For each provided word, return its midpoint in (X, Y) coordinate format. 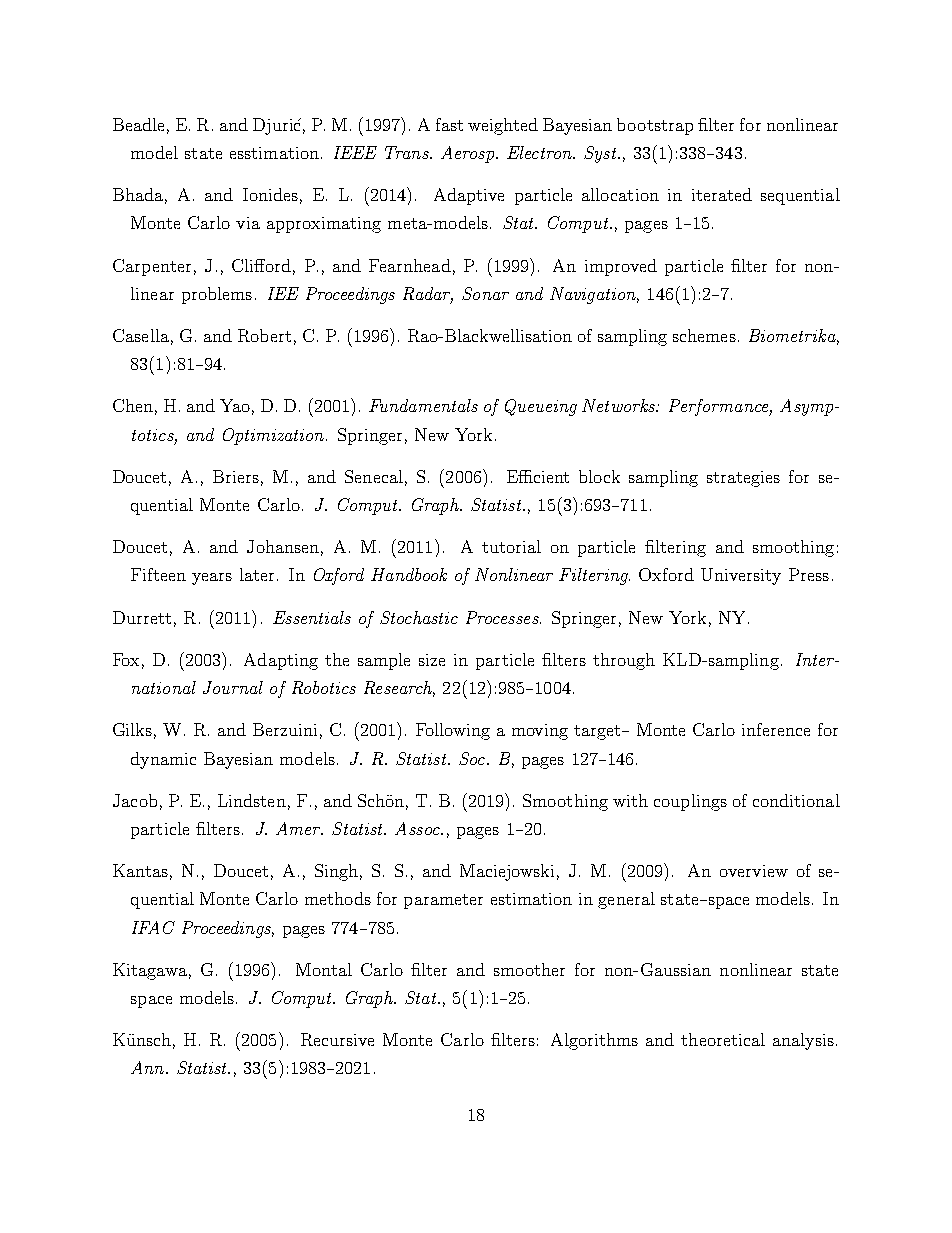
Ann (149, 1067)
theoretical (723, 1039)
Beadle (138, 124)
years (212, 579)
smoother (529, 969)
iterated (722, 194)
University (741, 576)
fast (449, 124)
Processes (503, 617)
